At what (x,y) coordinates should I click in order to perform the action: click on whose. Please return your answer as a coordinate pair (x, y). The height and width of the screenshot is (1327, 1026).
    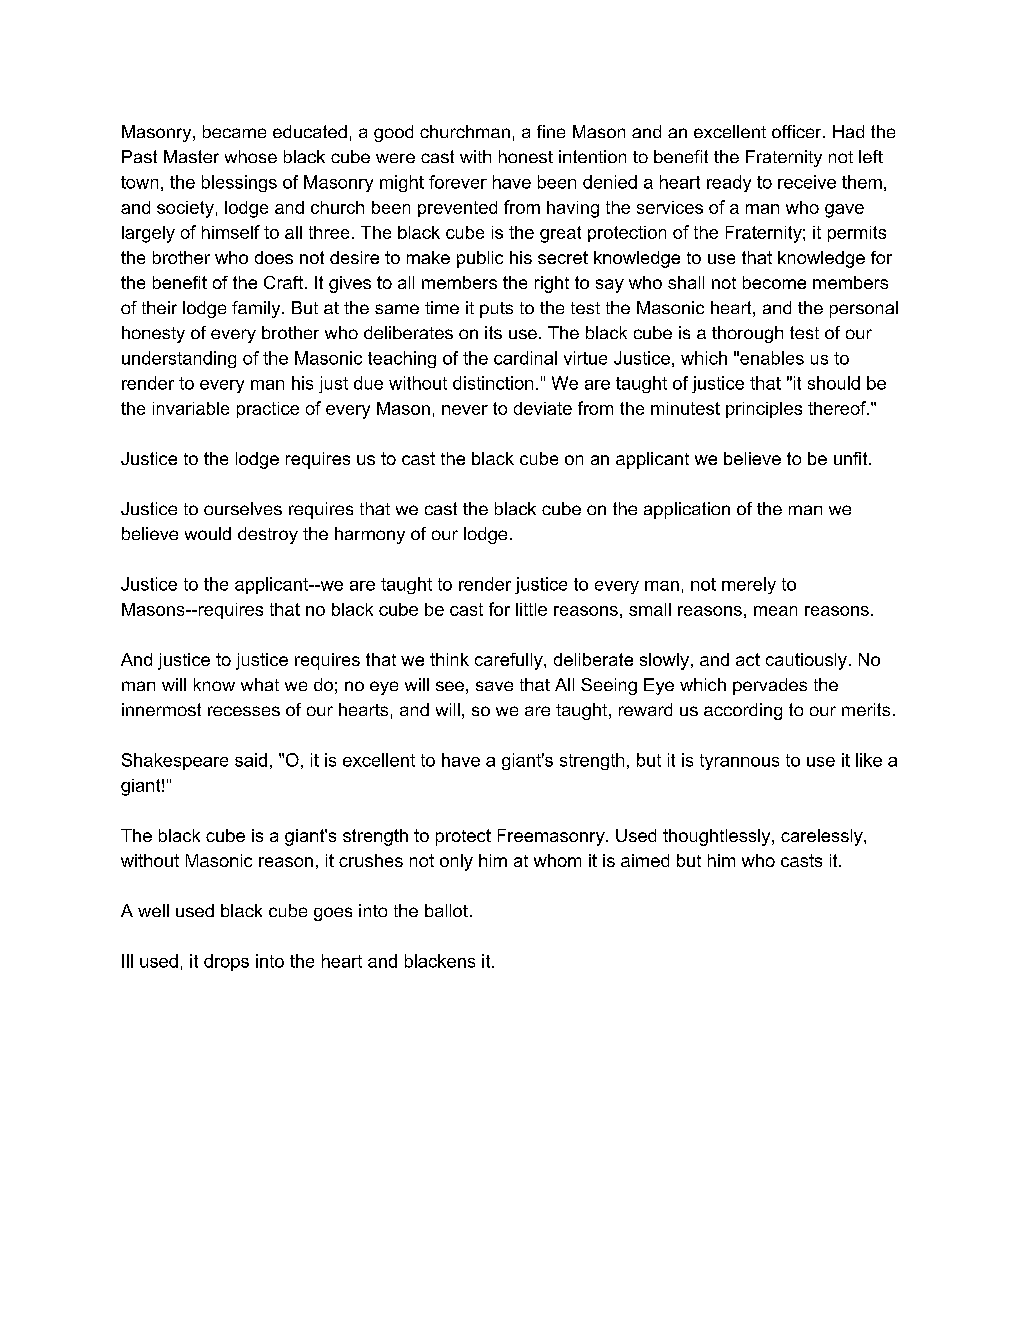
    Looking at the image, I should click on (251, 156).
